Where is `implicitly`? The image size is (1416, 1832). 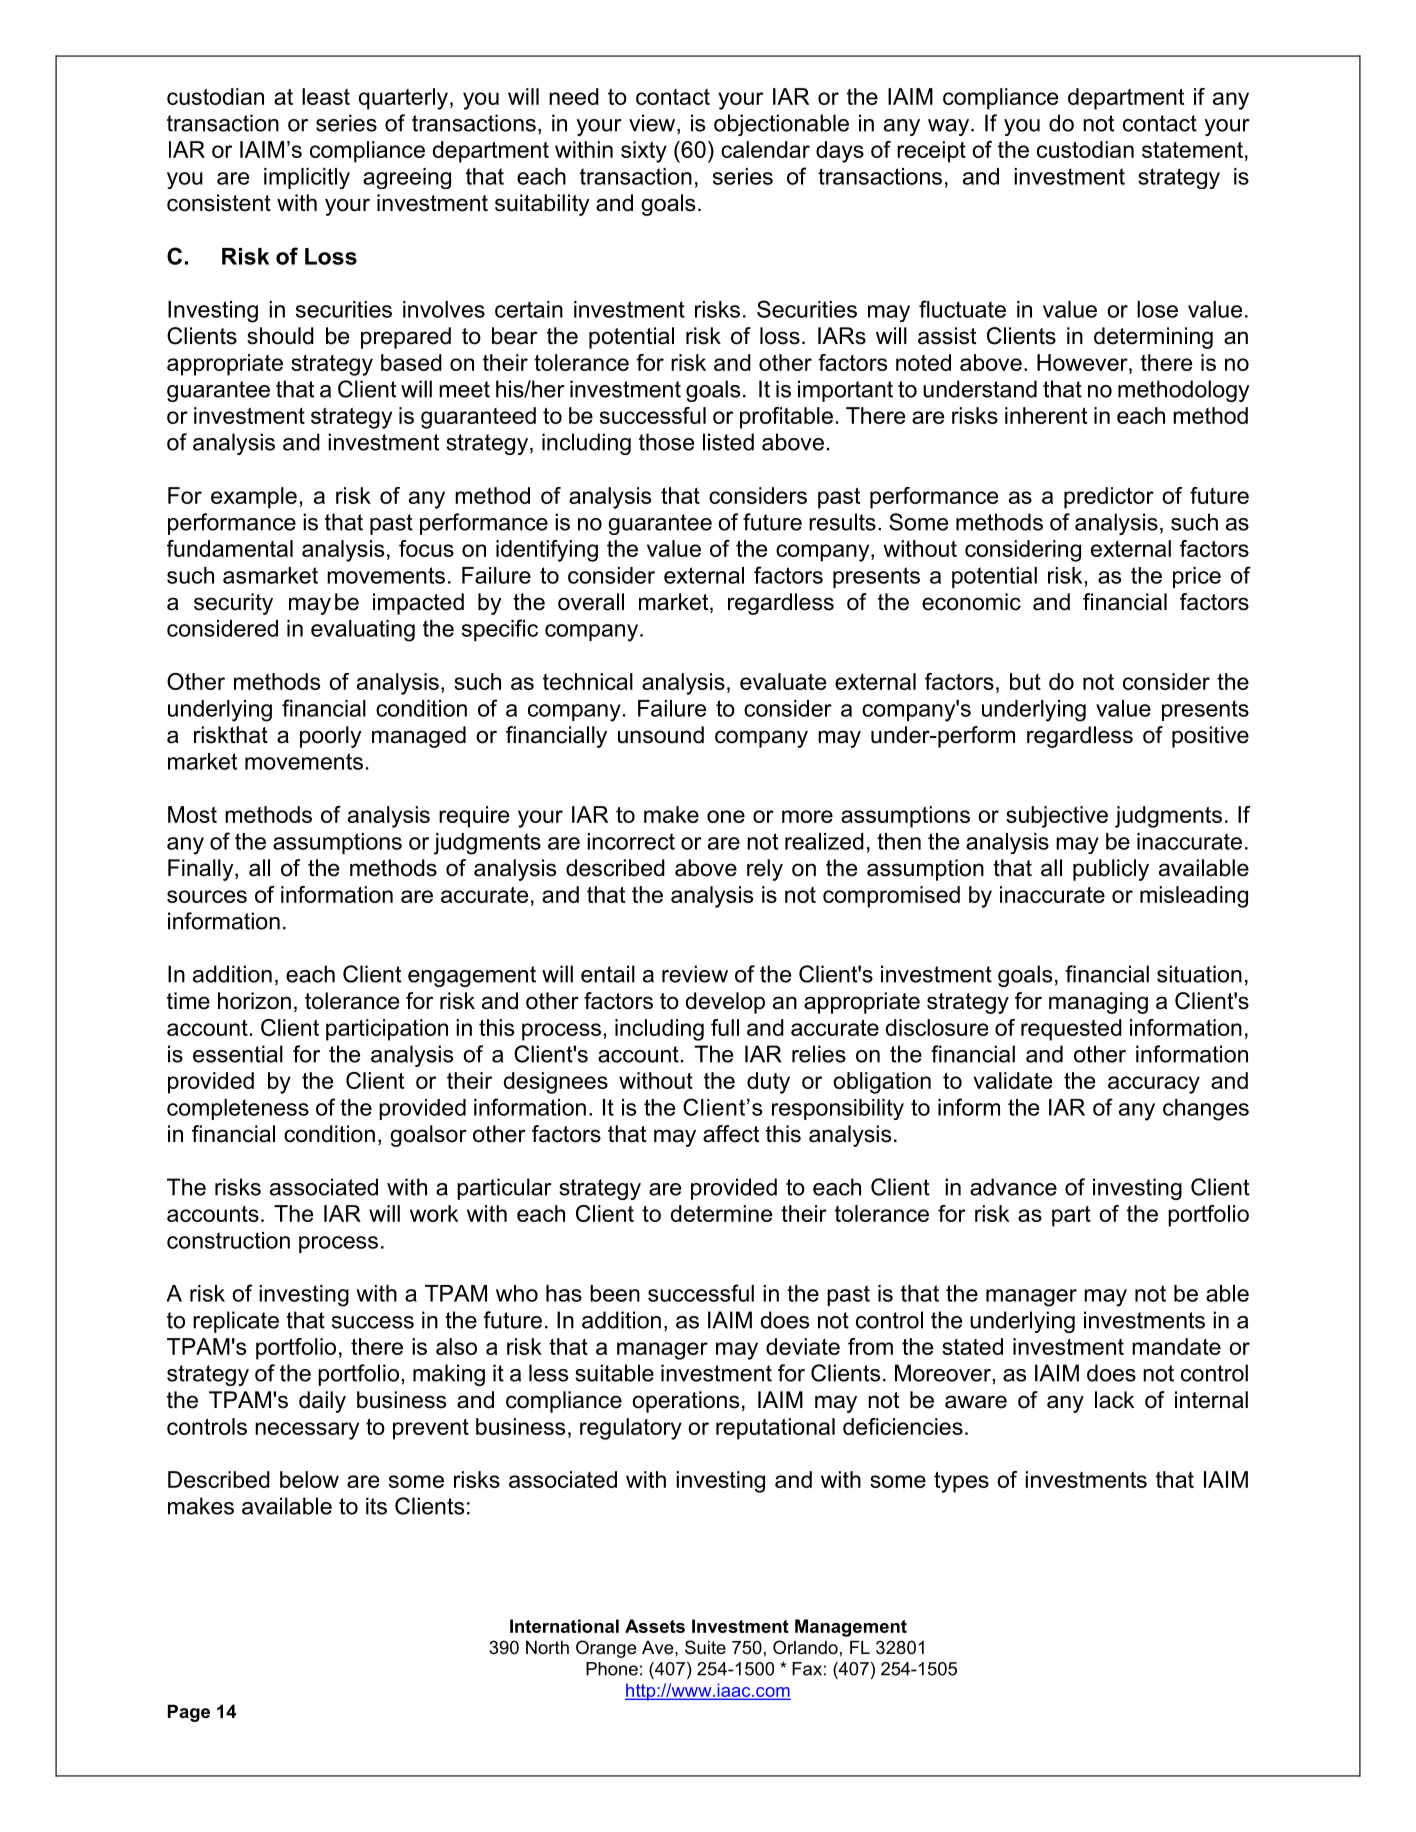
implicitly is located at coordinates (307, 178).
